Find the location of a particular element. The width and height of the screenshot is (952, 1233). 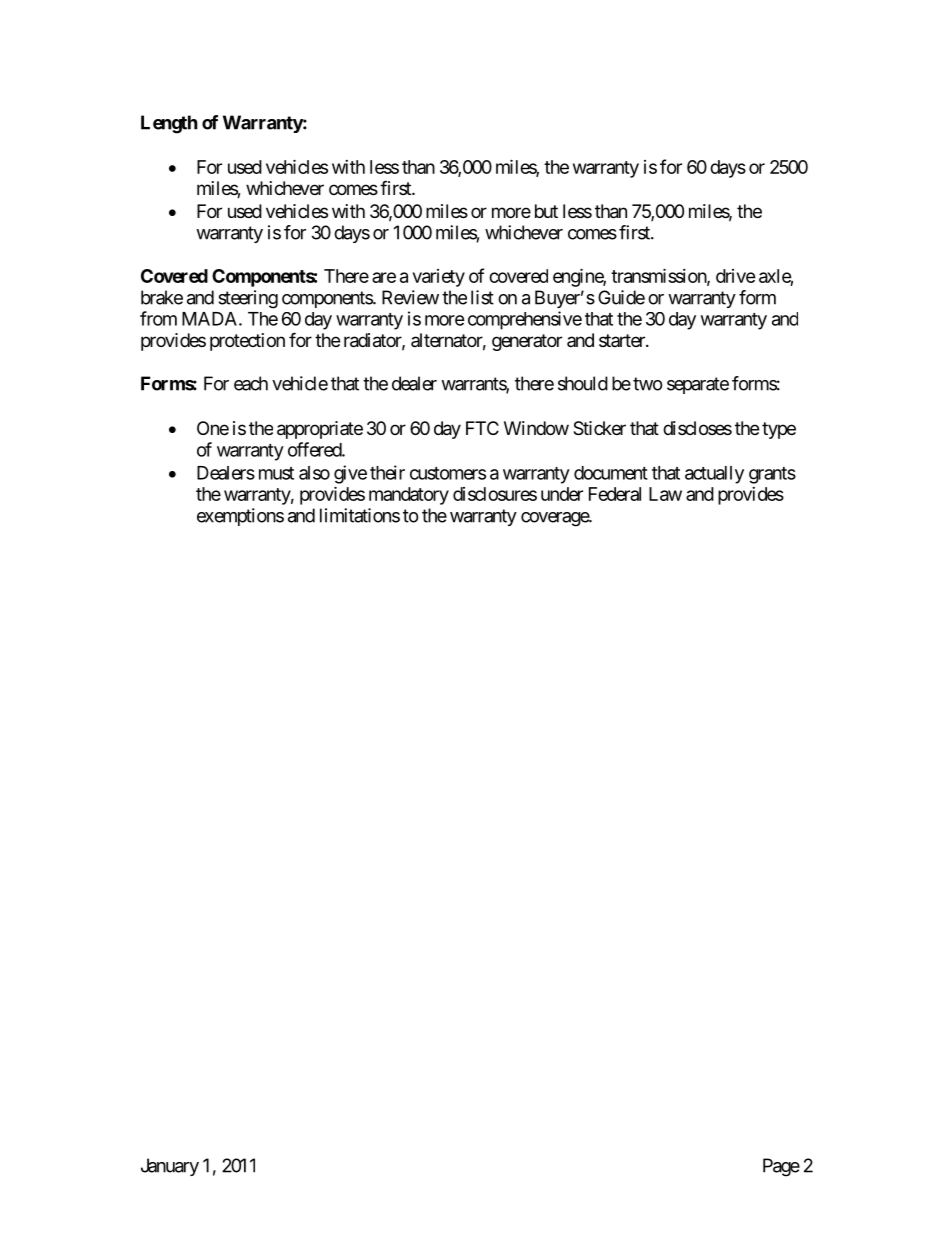

Federal is located at coordinates (615, 494).
